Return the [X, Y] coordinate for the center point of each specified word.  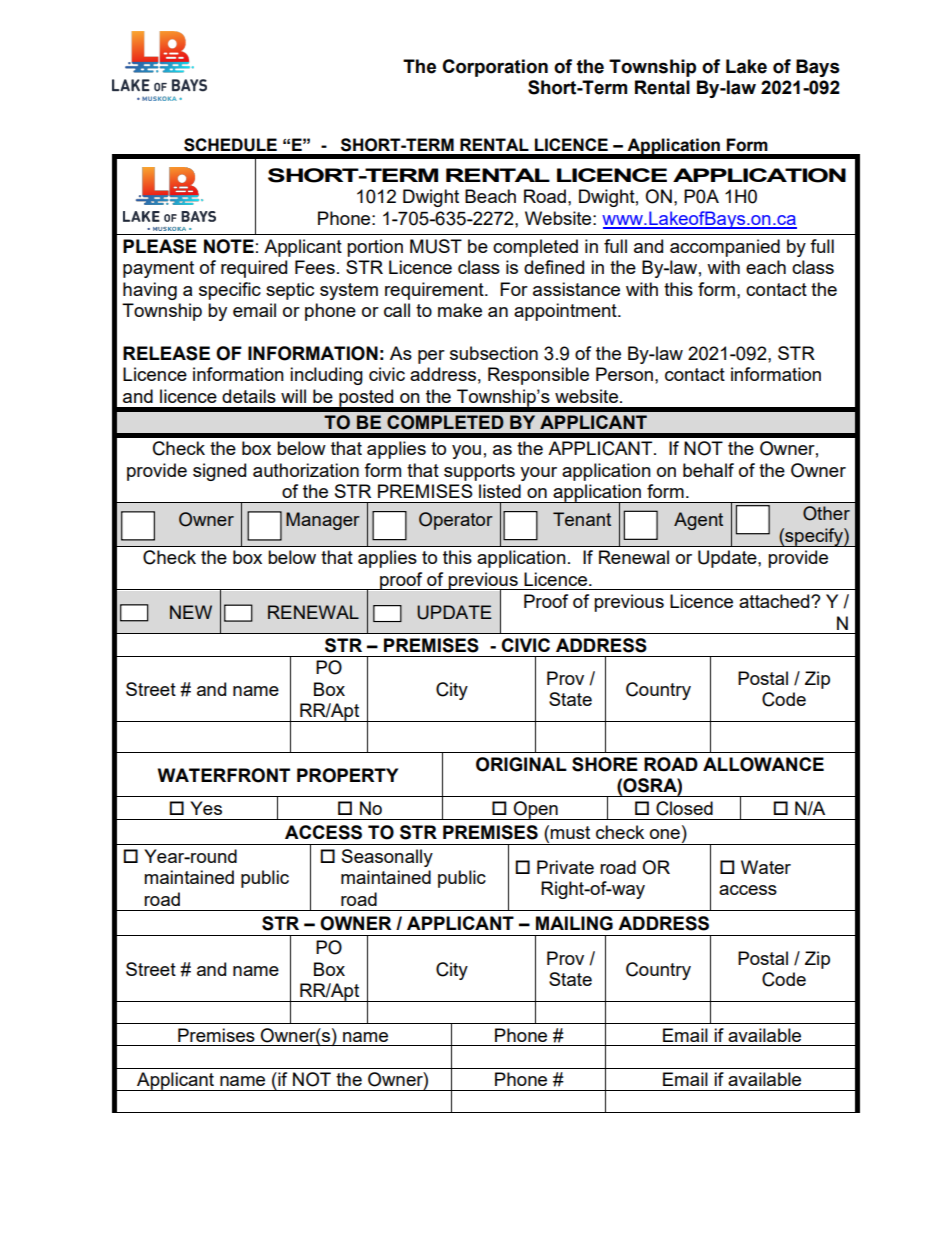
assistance [576, 289]
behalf [708, 470]
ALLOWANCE [763, 764]
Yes [206, 808]
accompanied [725, 248]
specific [230, 291]
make [460, 310]
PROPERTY [347, 775]
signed [219, 472]
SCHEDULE [230, 145]
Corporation [495, 68]
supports [479, 472]
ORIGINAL [521, 764]
